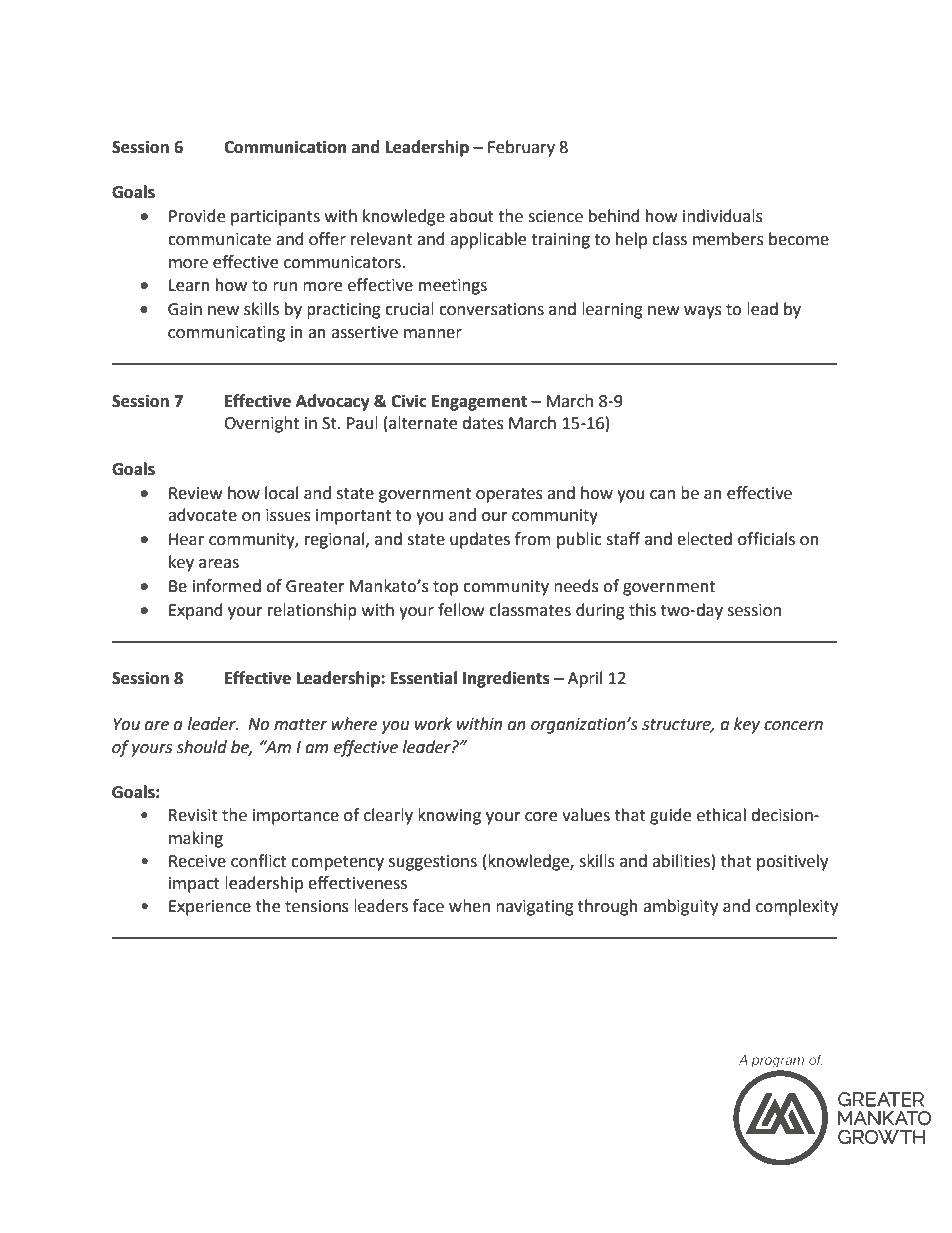 The width and height of the screenshot is (952, 1233). What do you see at coordinates (479, 403) in the screenshot?
I see `Engagement` at bounding box center [479, 403].
